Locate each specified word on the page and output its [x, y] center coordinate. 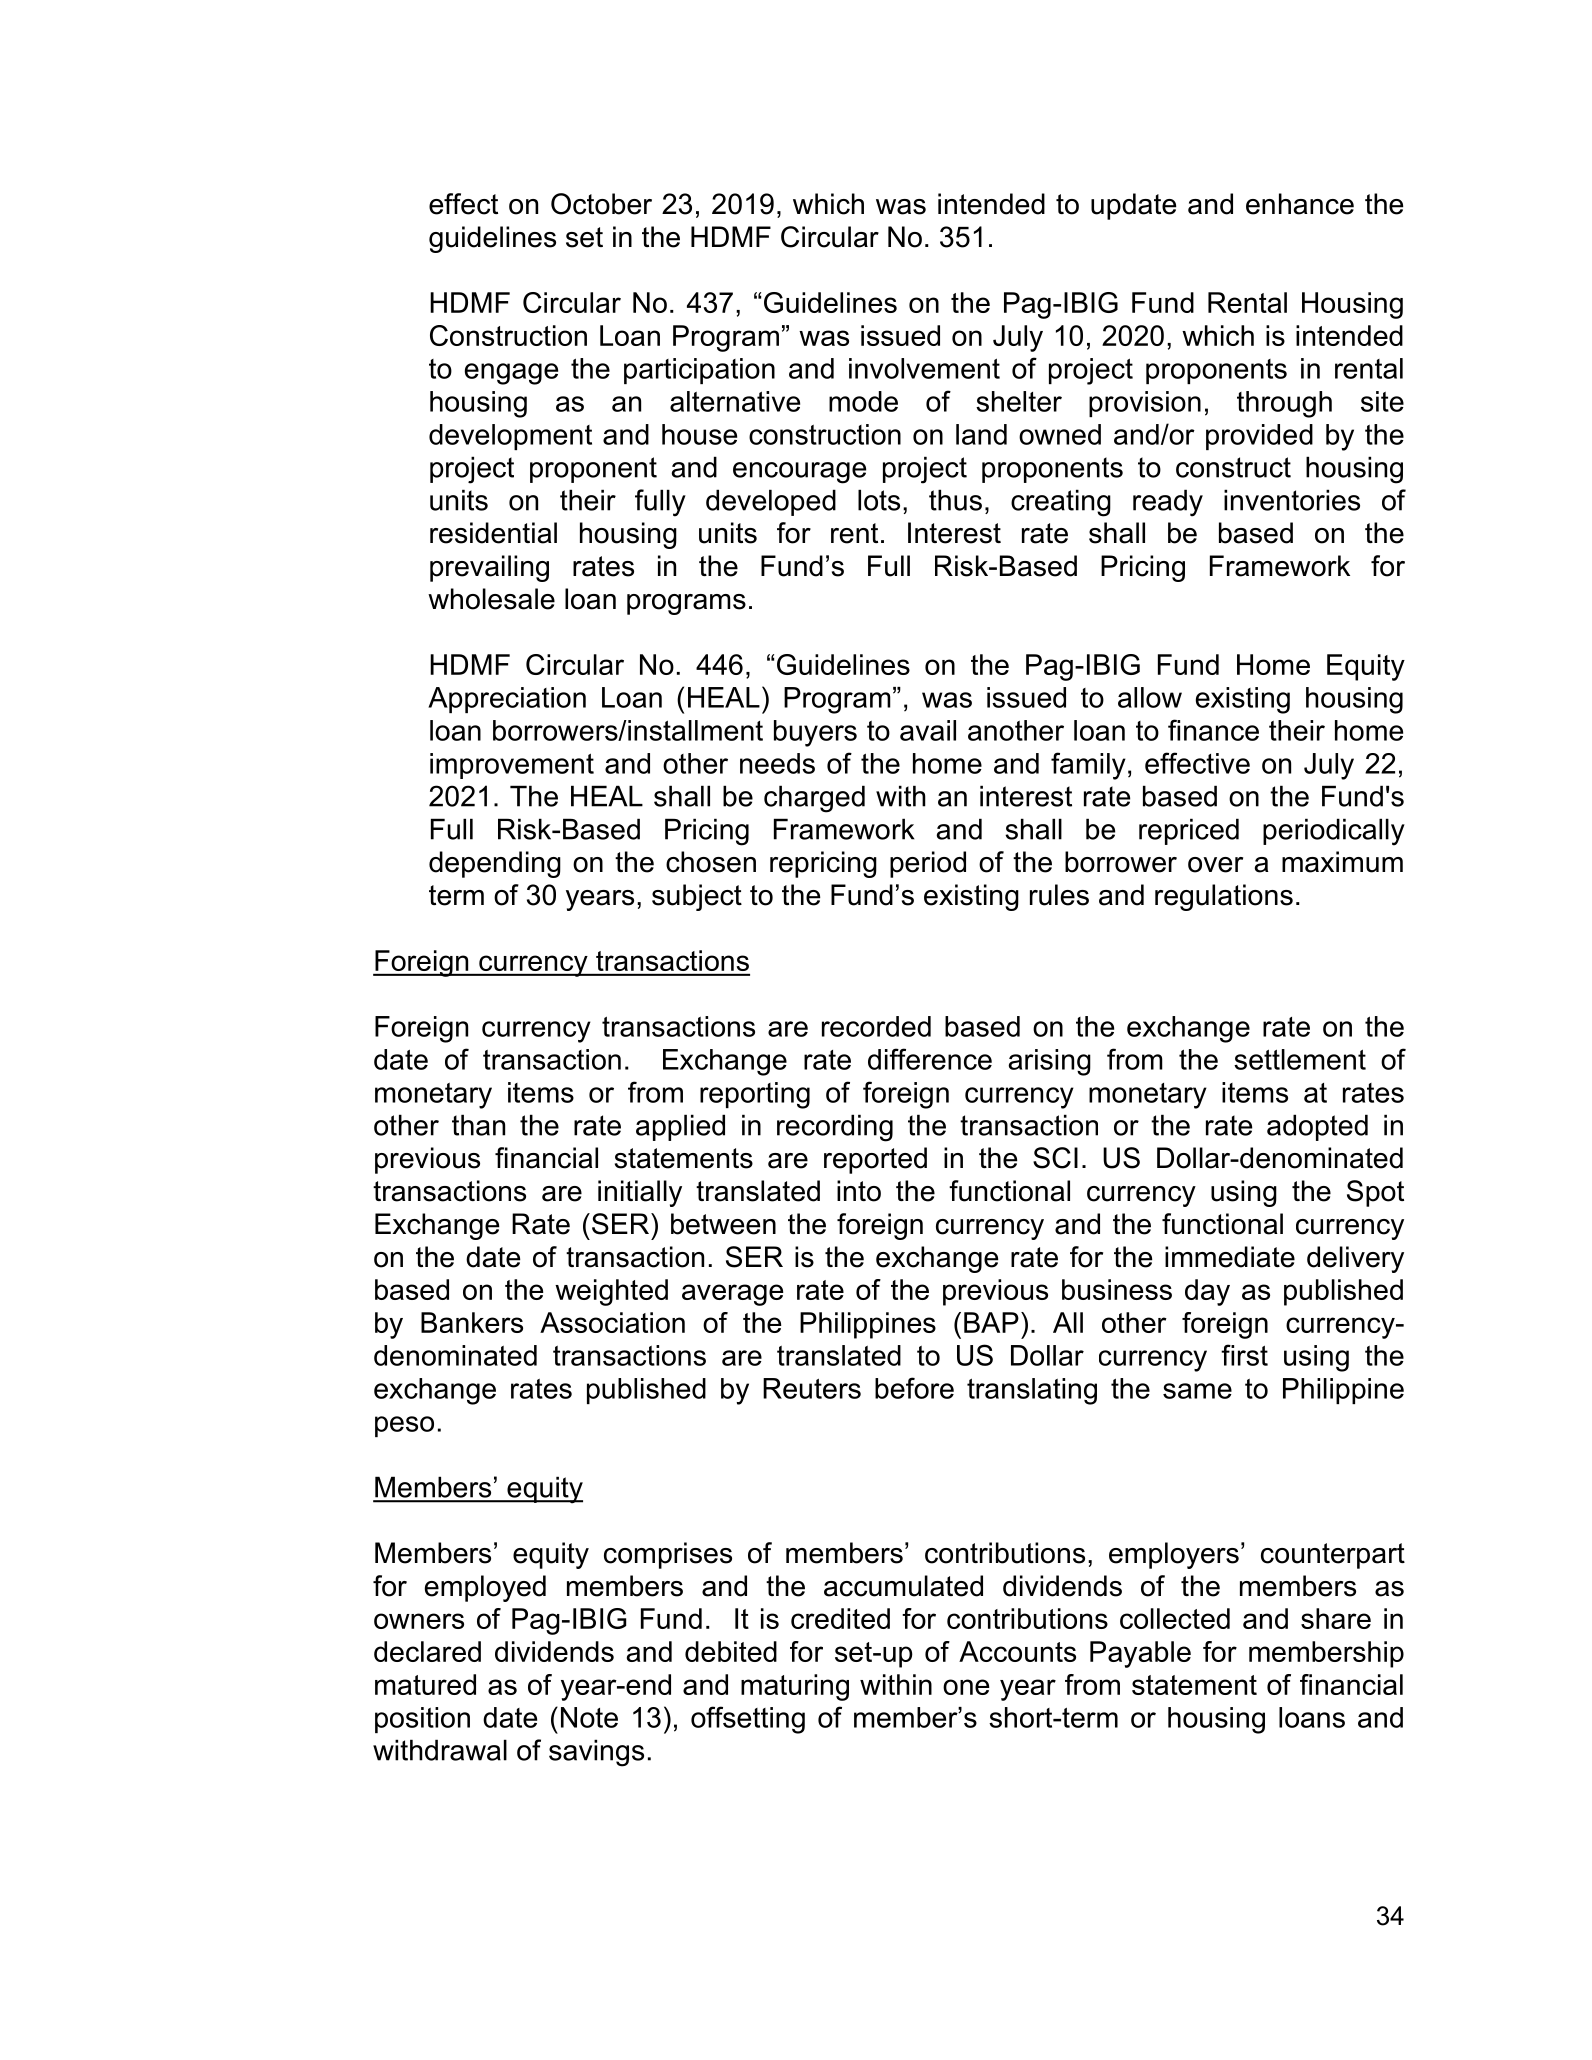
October [601, 204]
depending [495, 864]
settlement [1300, 1059]
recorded [876, 1026]
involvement [924, 368]
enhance [1300, 204]
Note [589, 1717]
